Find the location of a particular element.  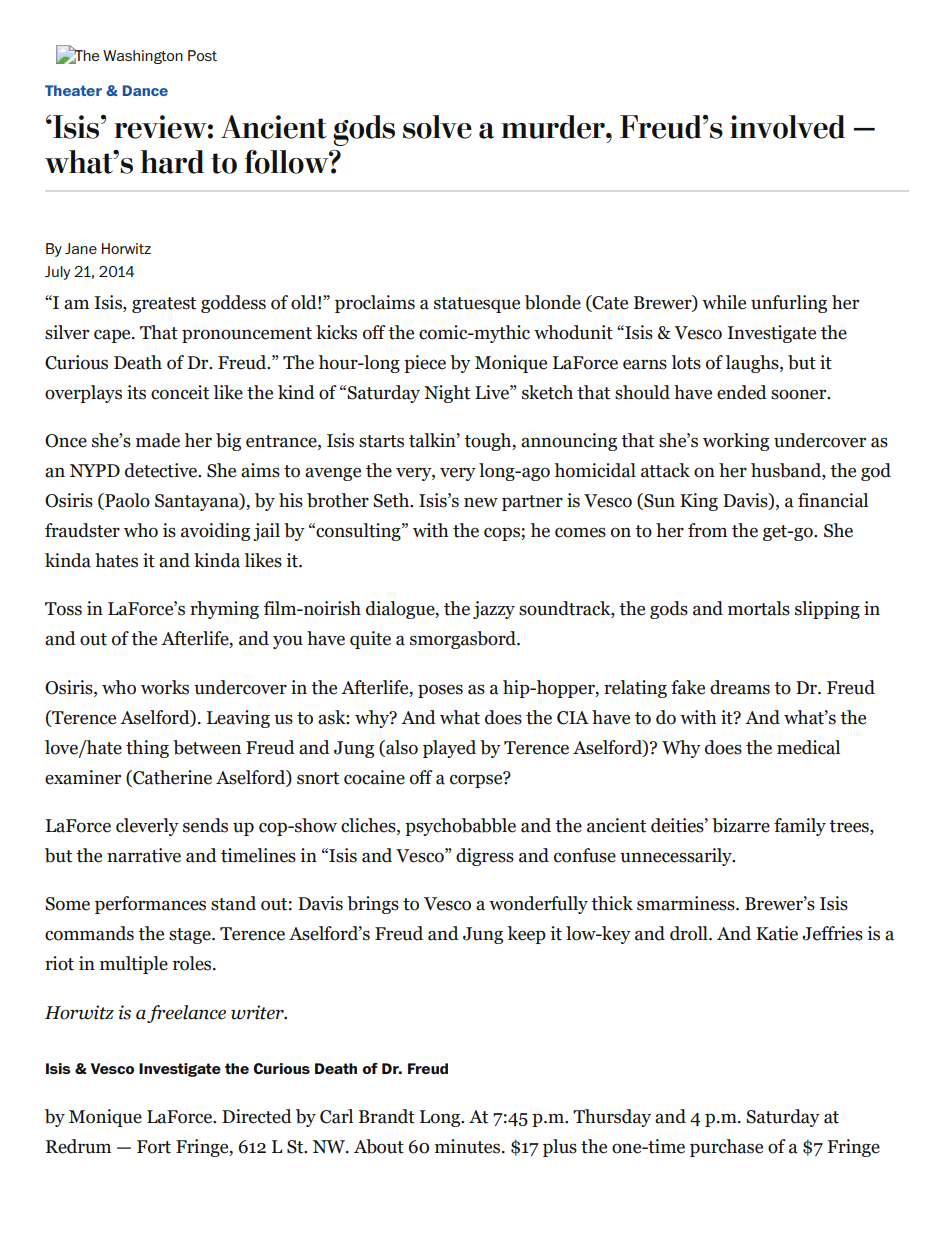

bizarre is located at coordinates (741, 825).
